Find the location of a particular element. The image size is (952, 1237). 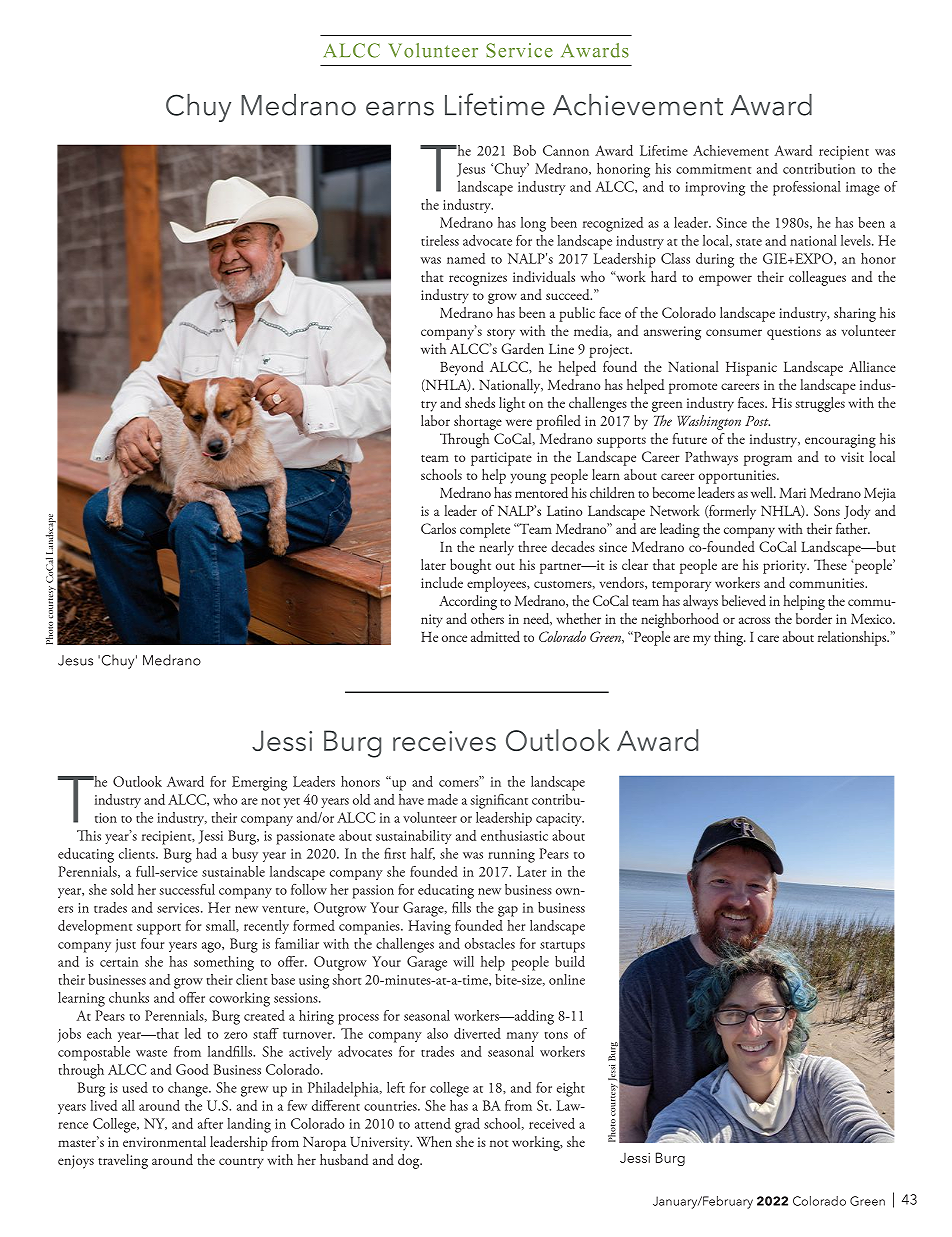

obstacles is located at coordinates (490, 943).
